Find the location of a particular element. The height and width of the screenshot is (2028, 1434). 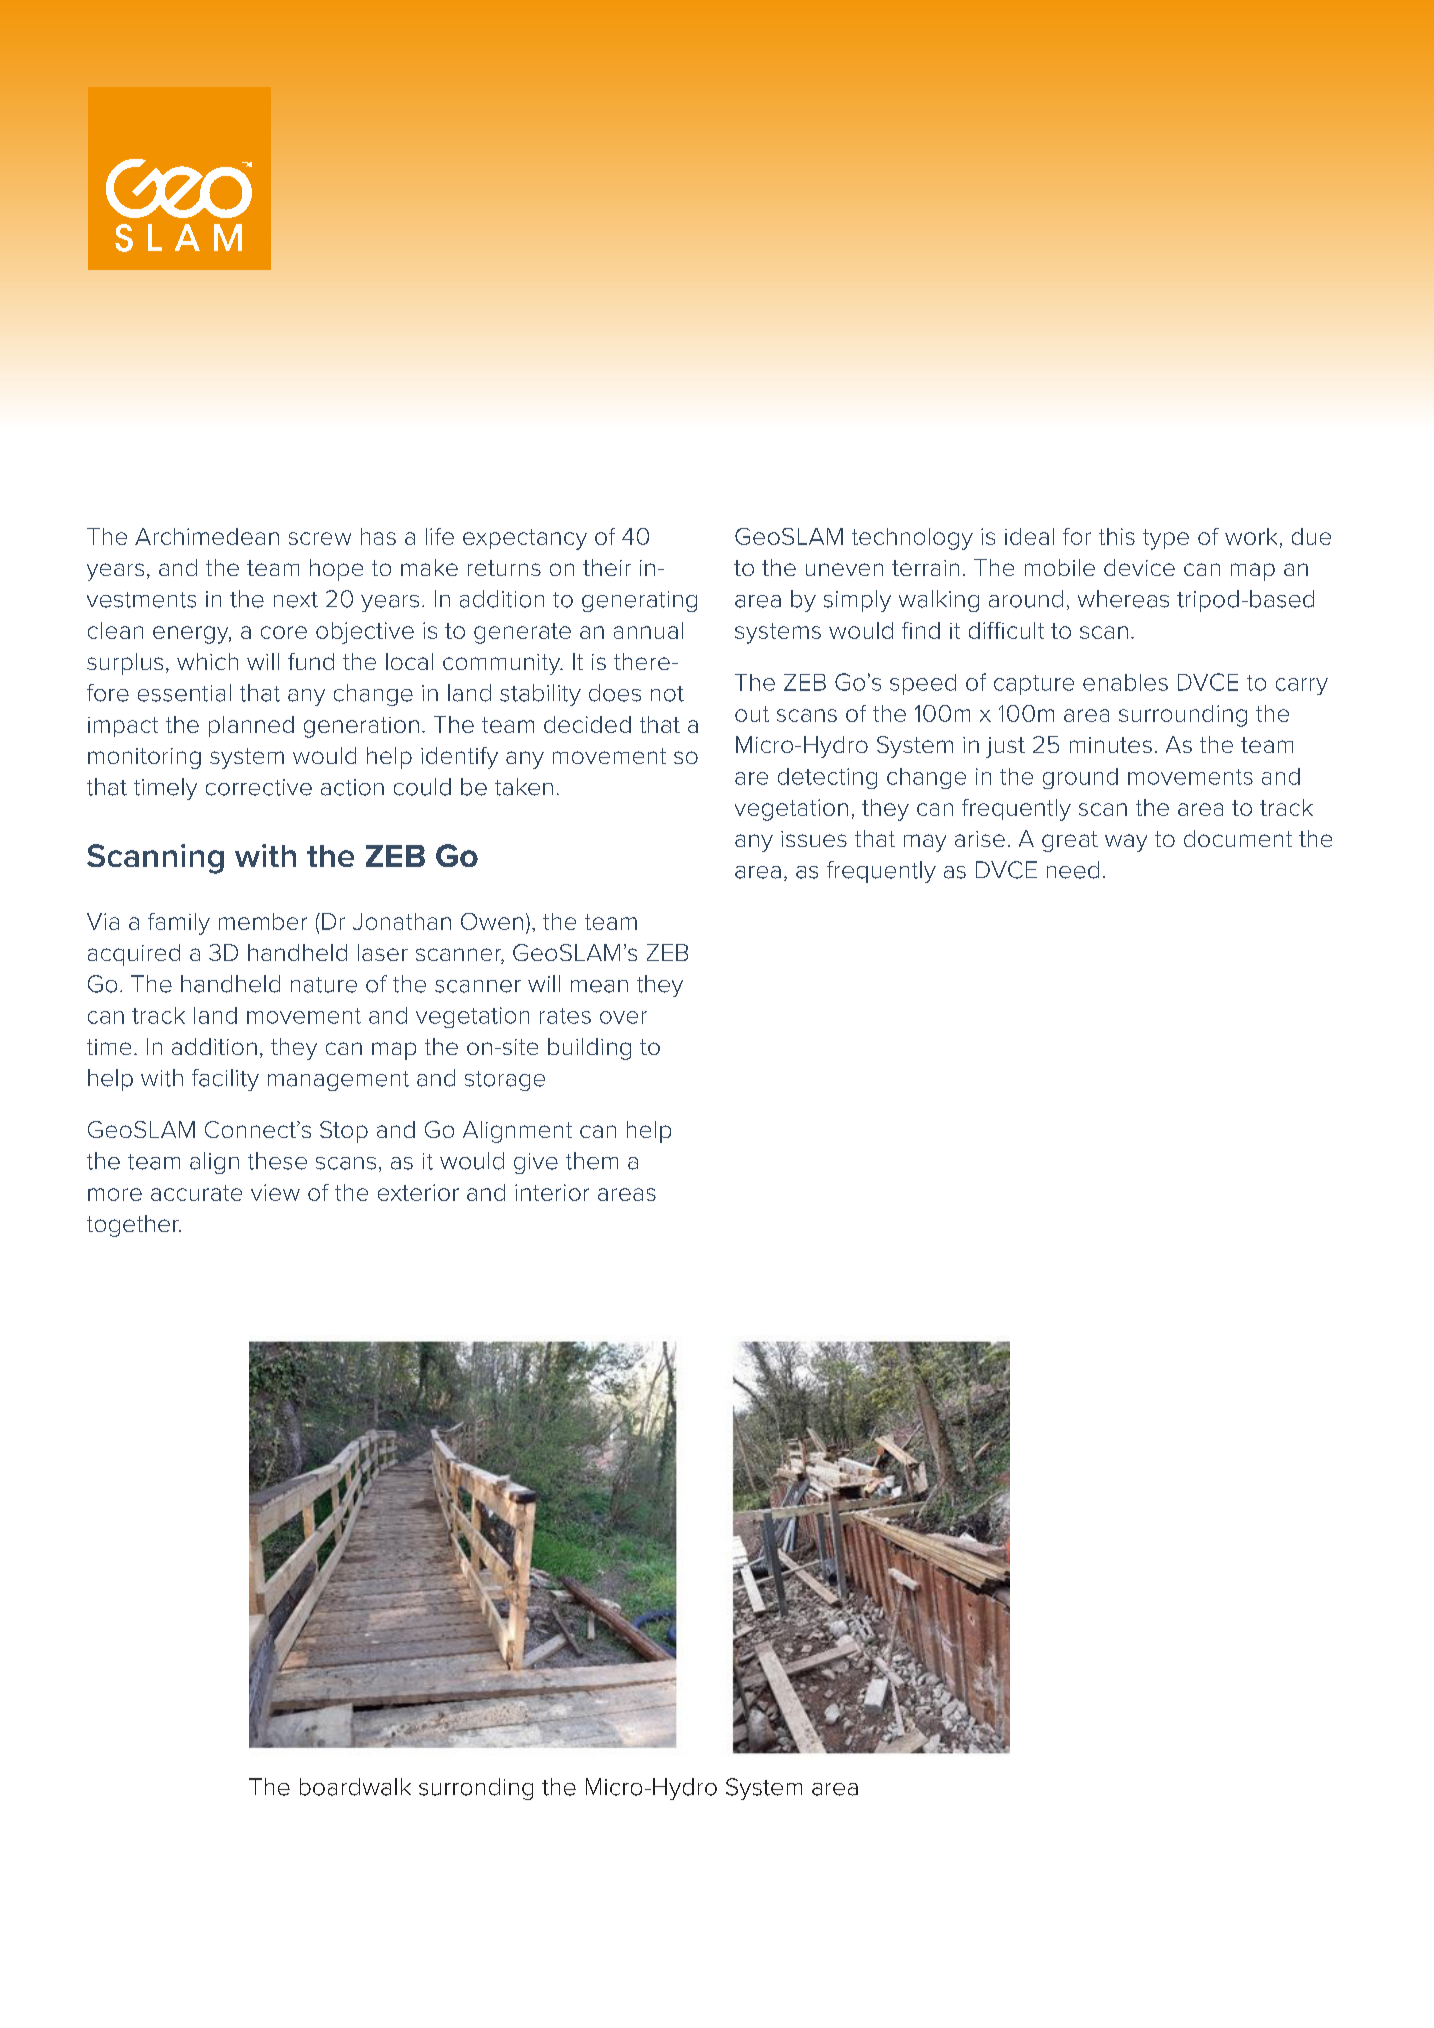

facility is located at coordinates (225, 1080).
